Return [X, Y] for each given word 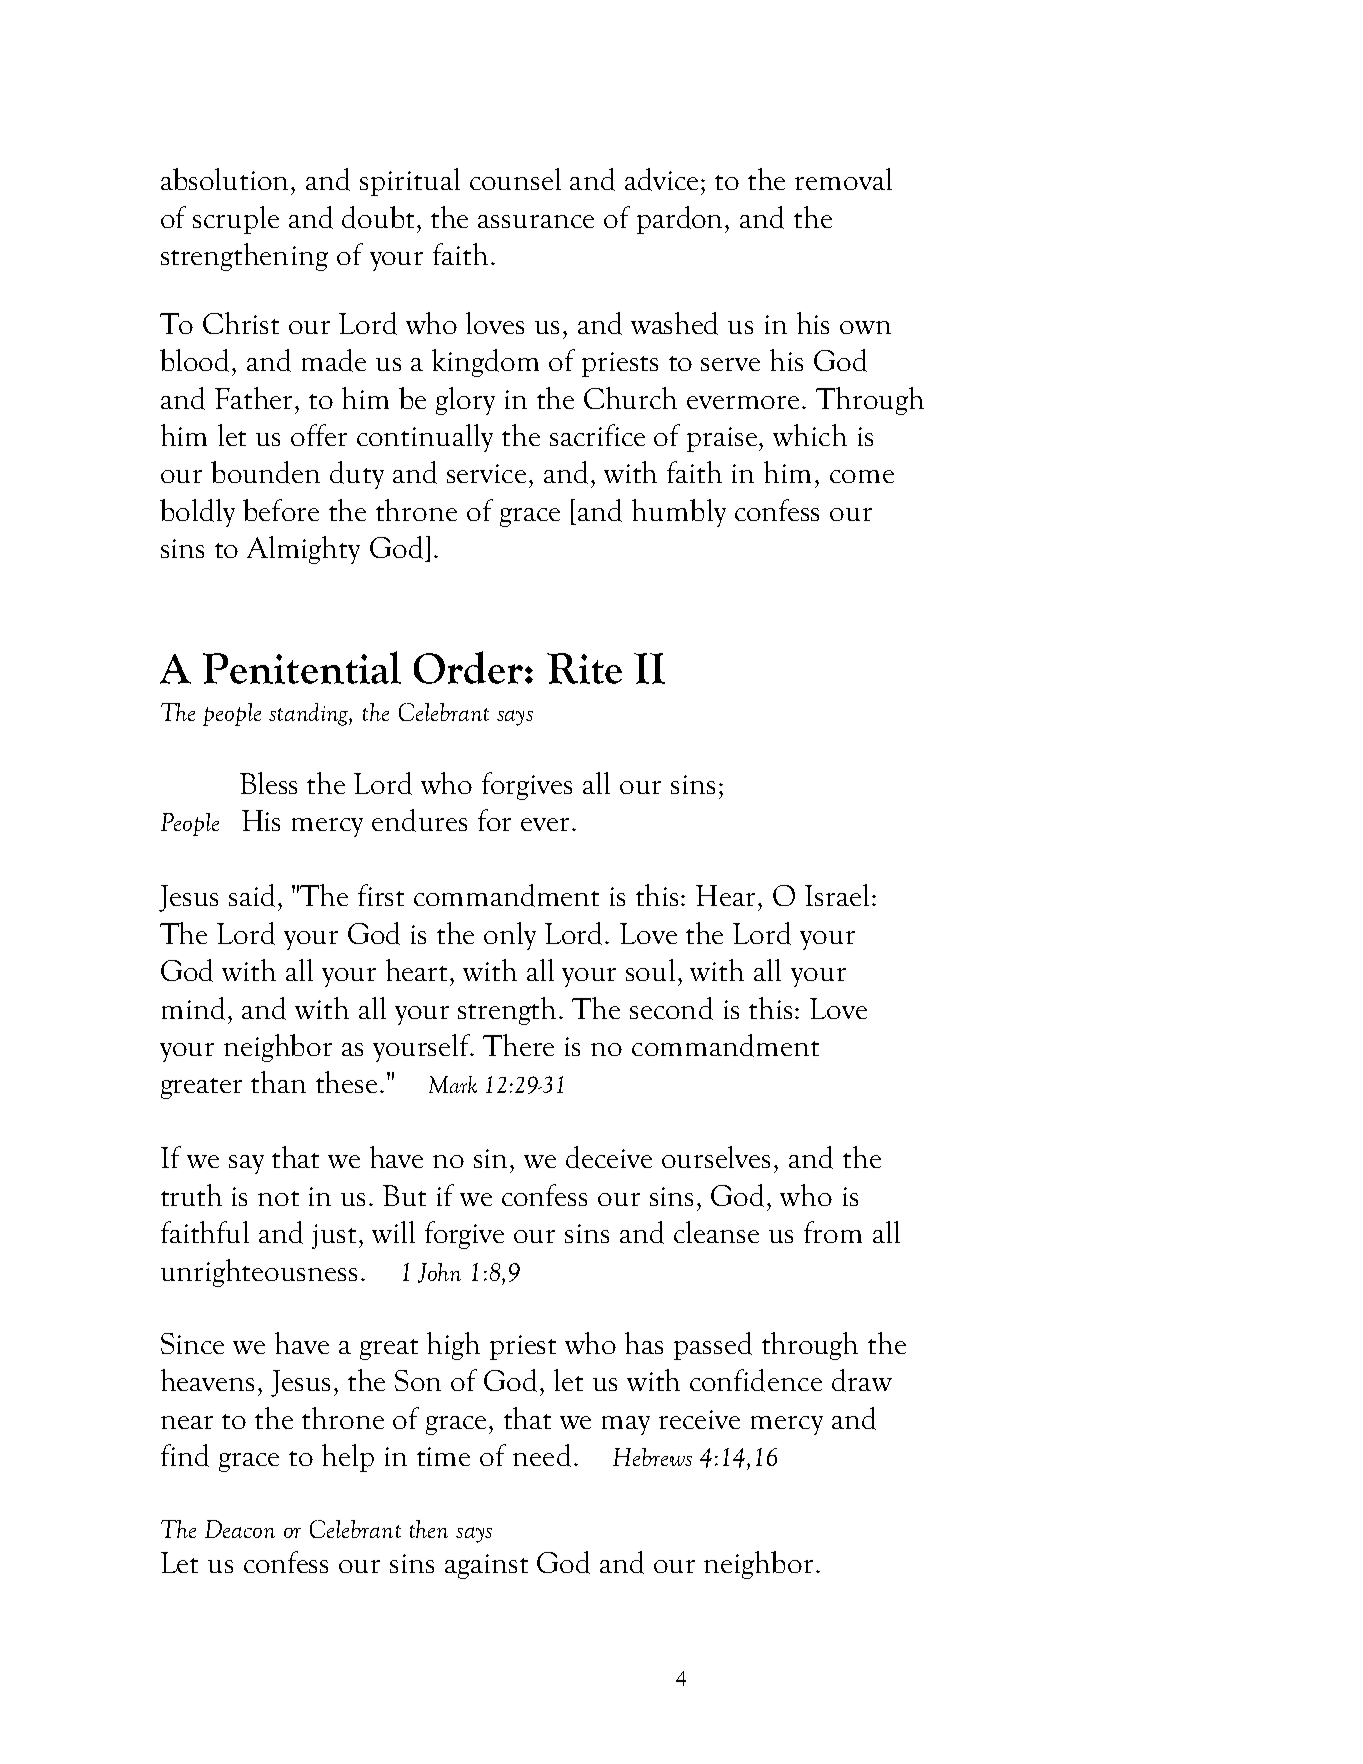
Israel [837, 895]
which [810, 435]
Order [470, 667]
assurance [536, 221]
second [671, 1008]
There [518, 1045]
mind [193, 1008]
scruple [236, 220]
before [281, 510]
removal [843, 179]
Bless [268, 783]
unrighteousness [259, 1273]
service [486, 473]
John [439, 1273]
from [833, 1232]
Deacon [240, 1529]
